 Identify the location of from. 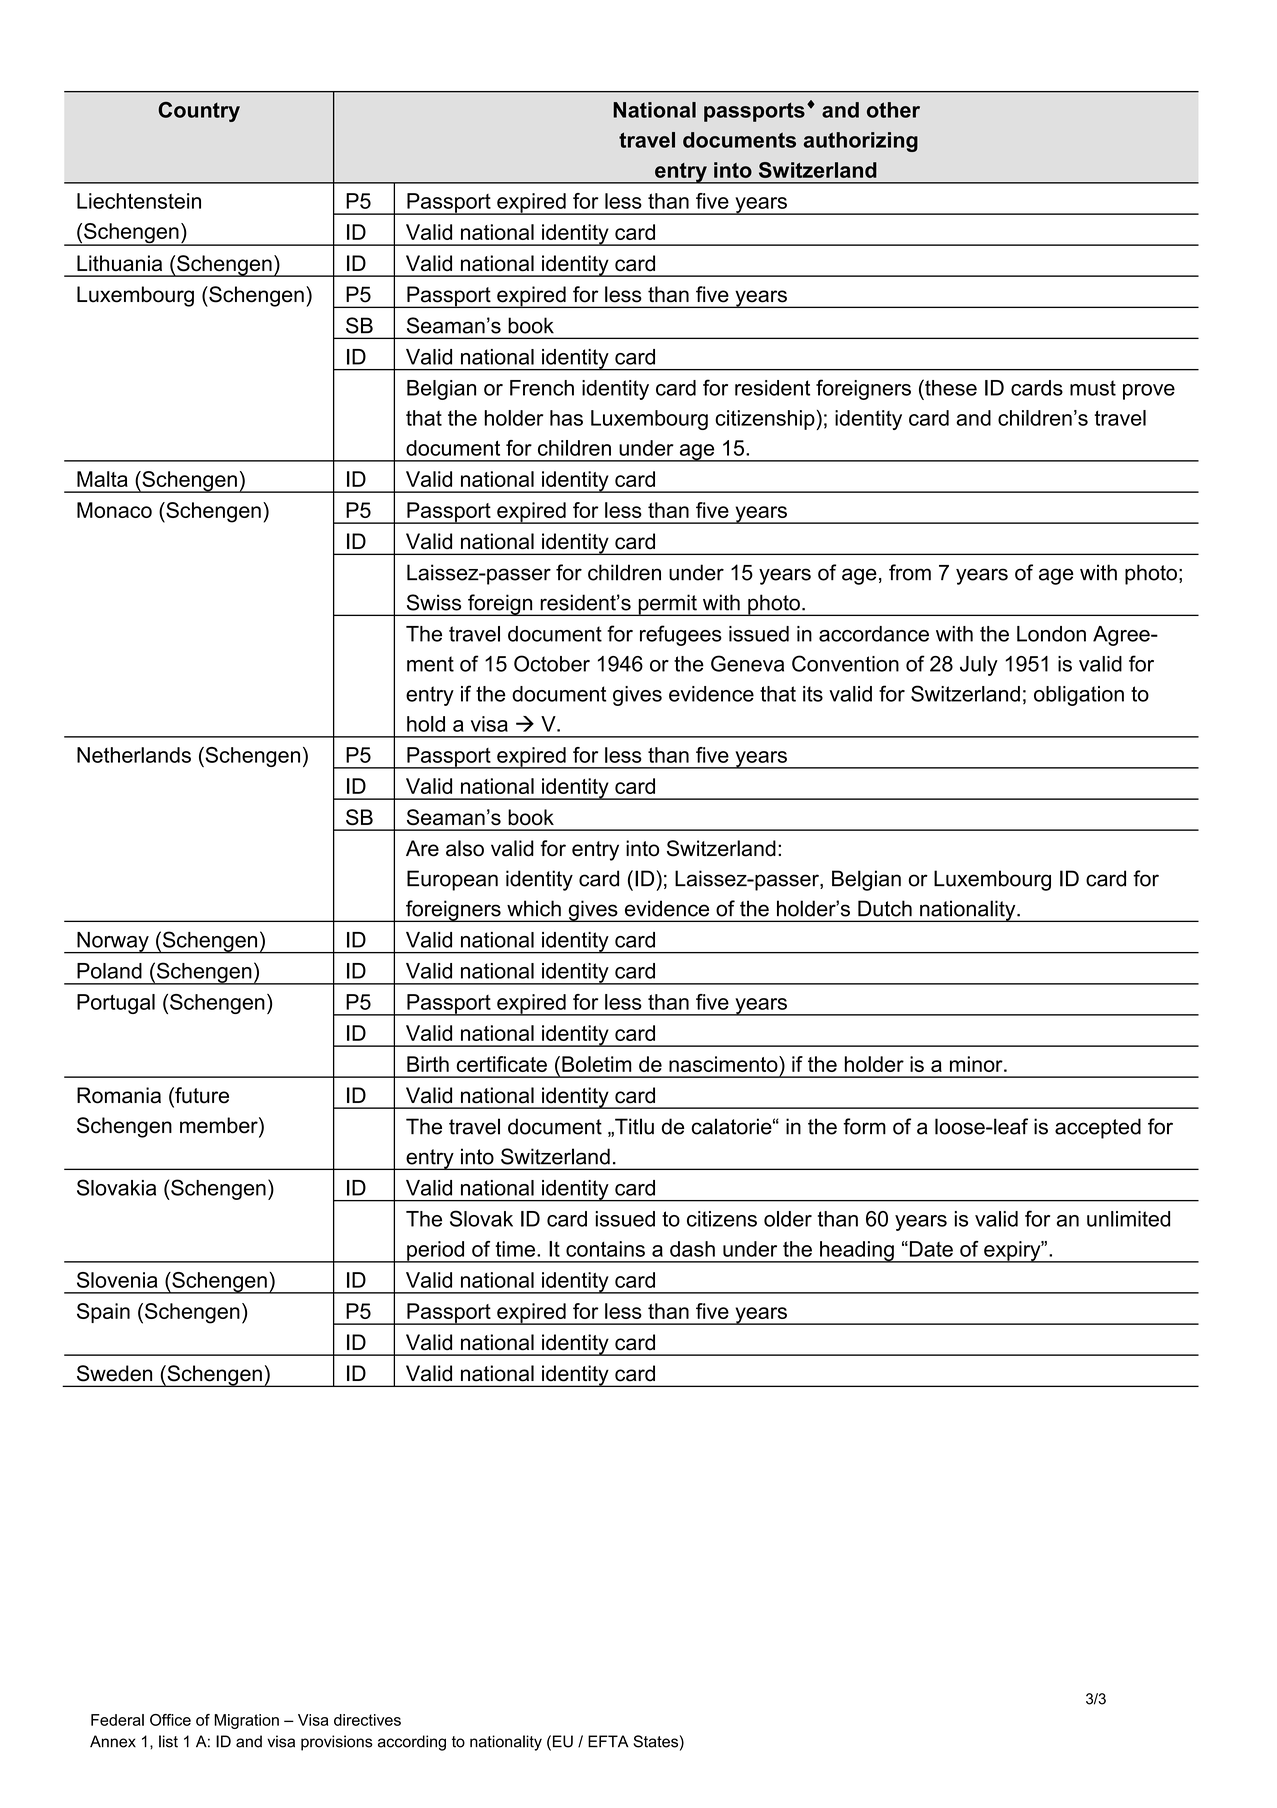
(910, 572).
